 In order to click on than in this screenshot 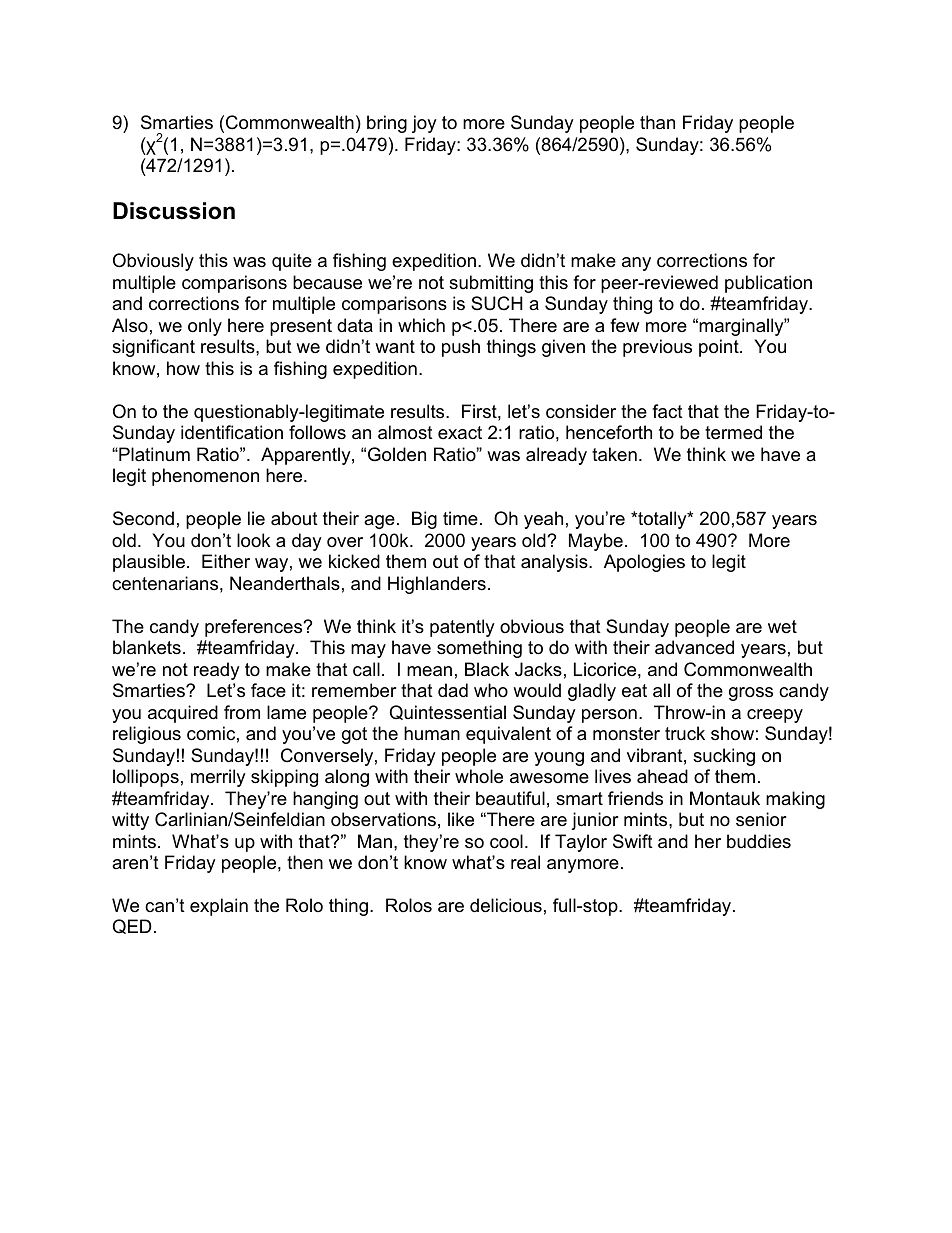, I will do `click(657, 122)`.
